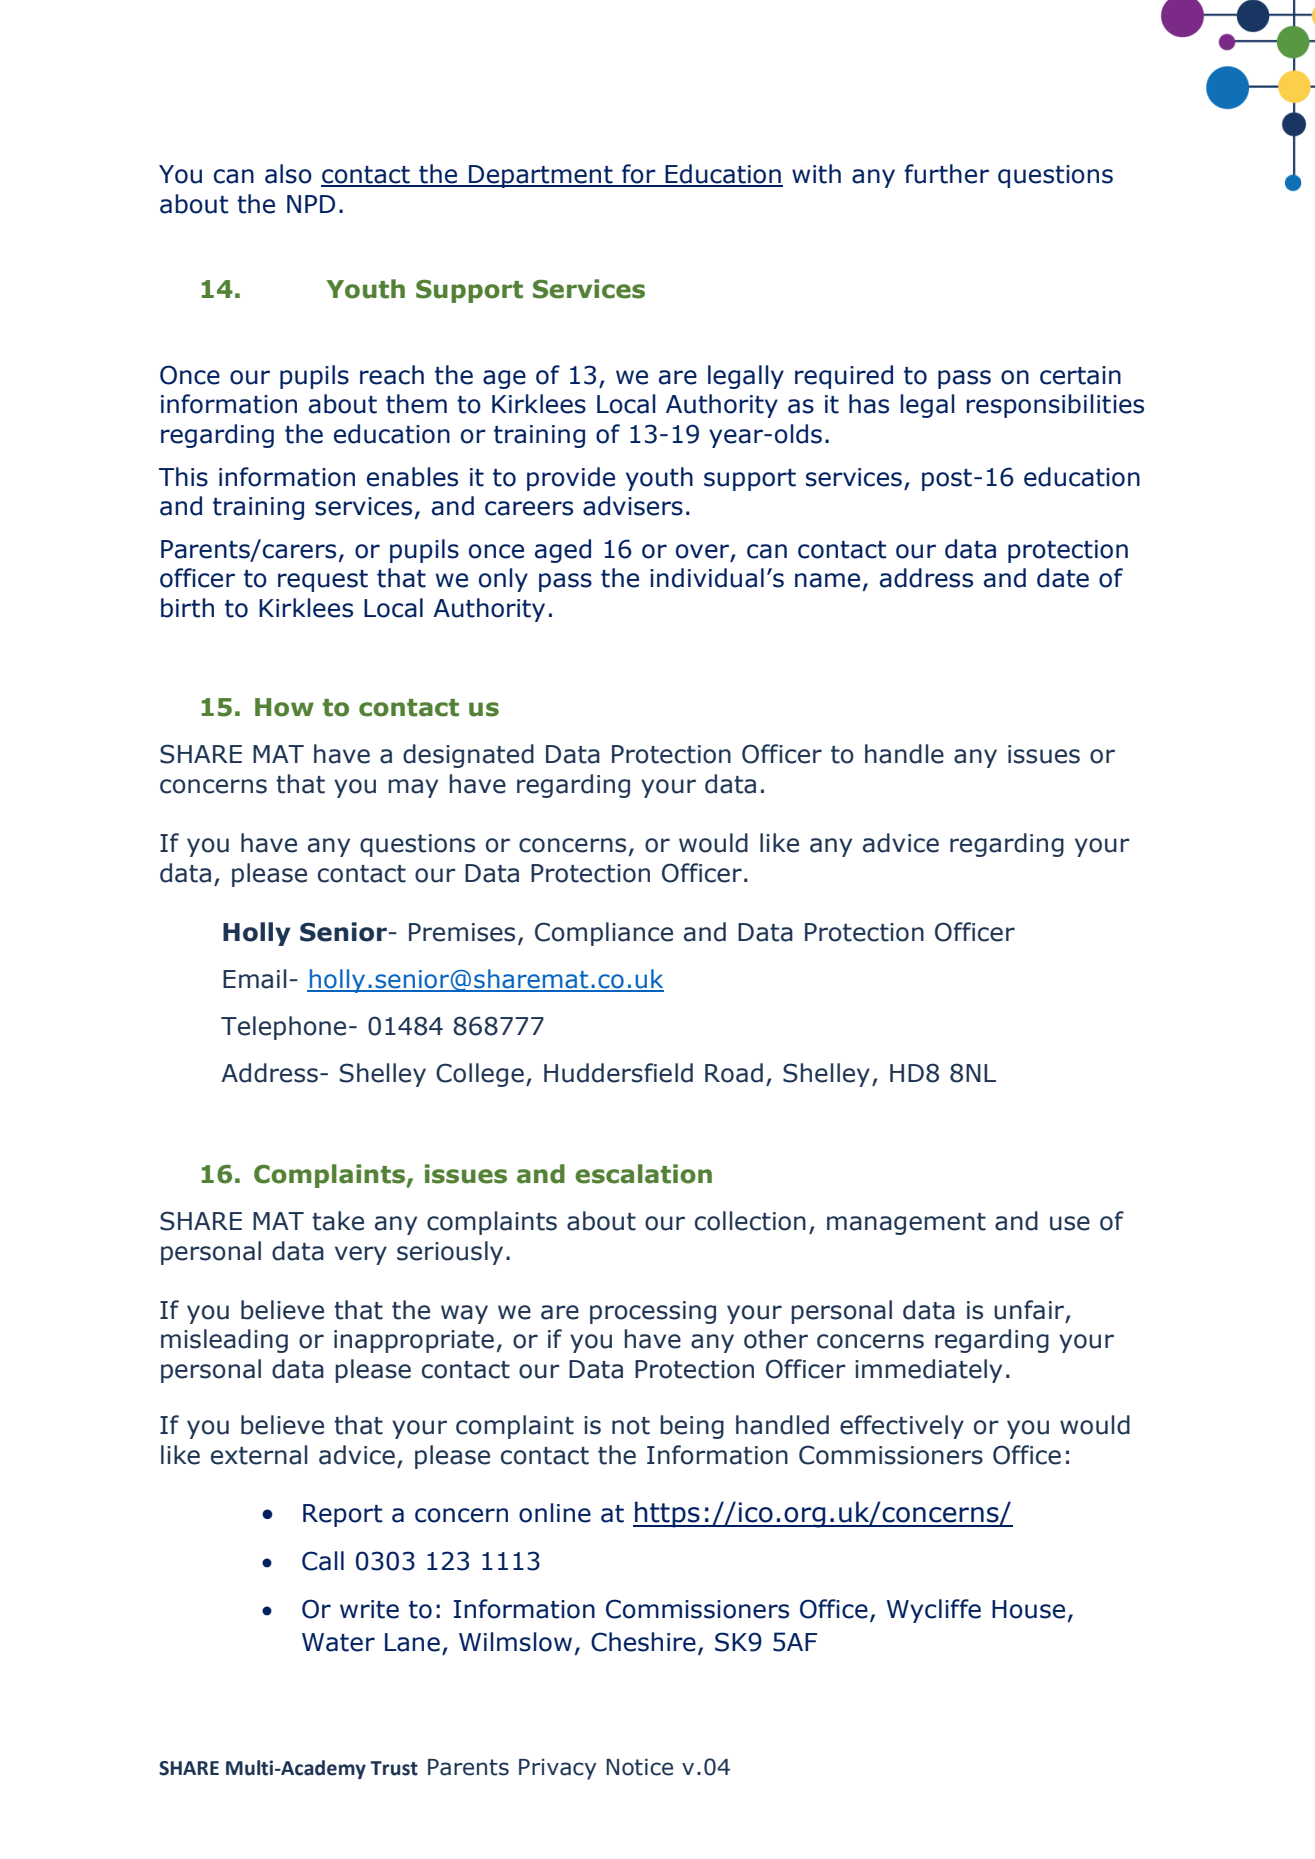 Image resolution: width=1315 pixels, height=1859 pixels. I want to click on further, so click(946, 174).
